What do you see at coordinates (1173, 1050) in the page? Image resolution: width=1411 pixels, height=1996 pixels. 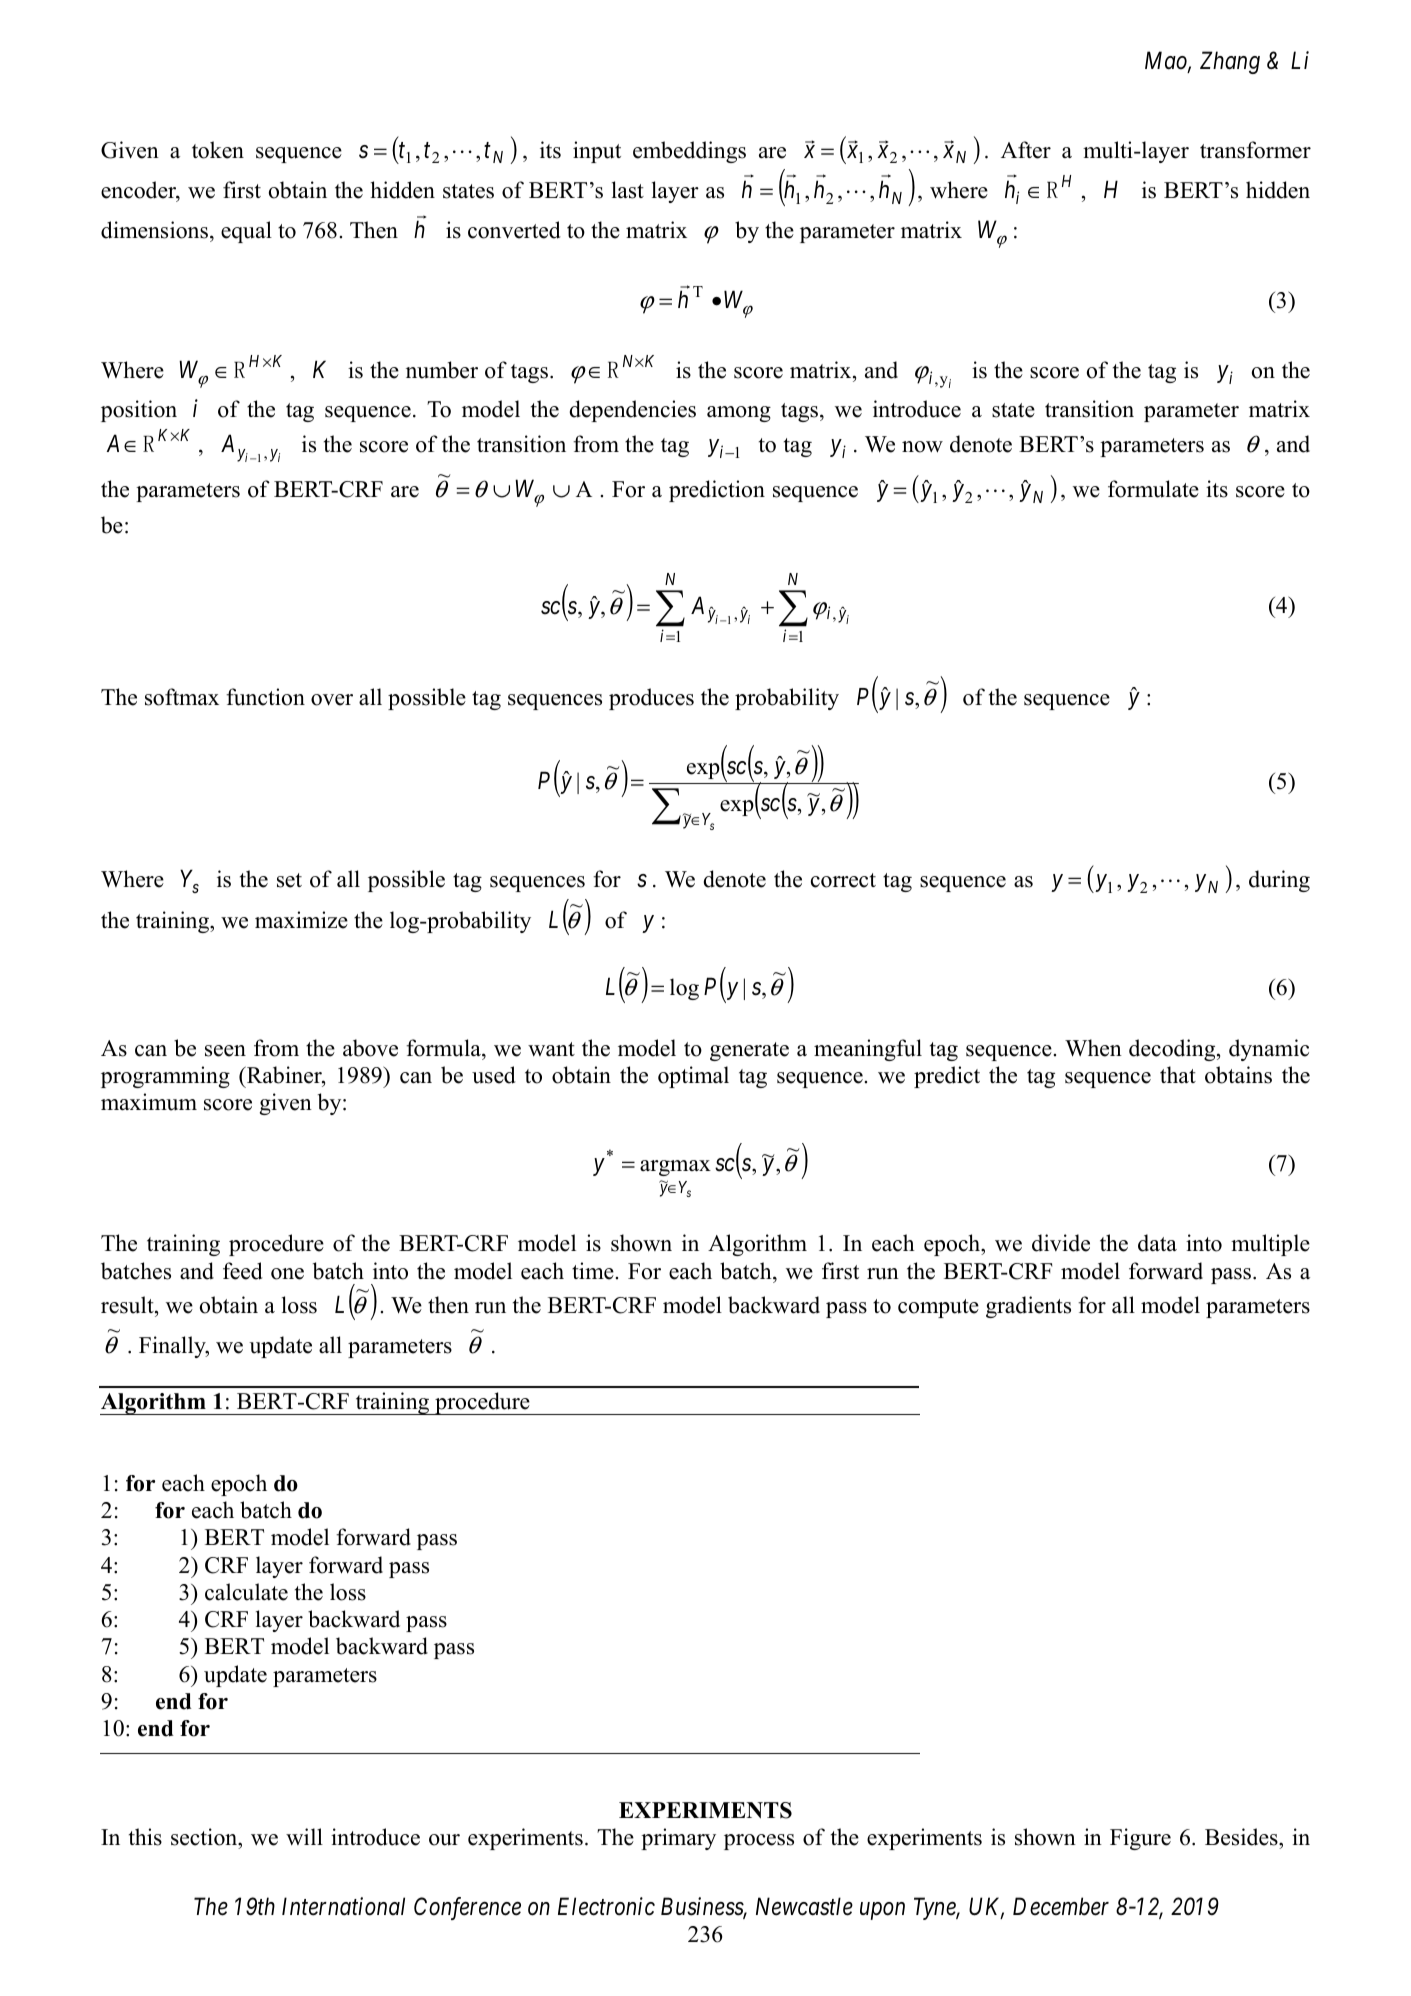 I see `decoding` at bounding box center [1173, 1050].
